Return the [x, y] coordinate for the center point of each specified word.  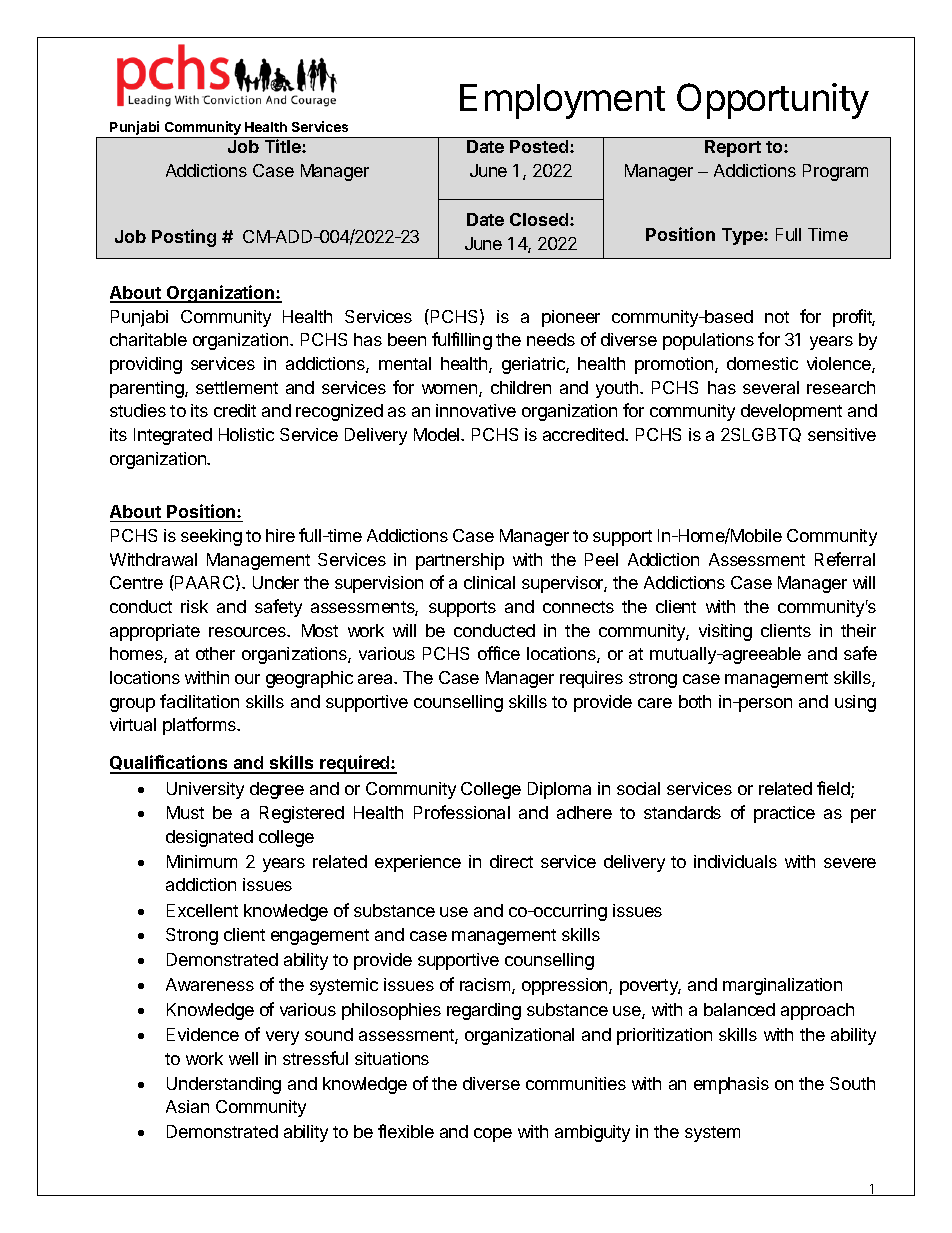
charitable [148, 339]
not [777, 317]
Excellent [202, 910]
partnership [460, 561]
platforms [200, 726]
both [695, 701]
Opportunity [773, 101]
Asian [187, 1106]
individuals [735, 861]
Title [284, 146]
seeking [211, 537]
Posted [540, 146]
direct [511, 861]
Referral [845, 559]
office [499, 653]
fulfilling [462, 341]
